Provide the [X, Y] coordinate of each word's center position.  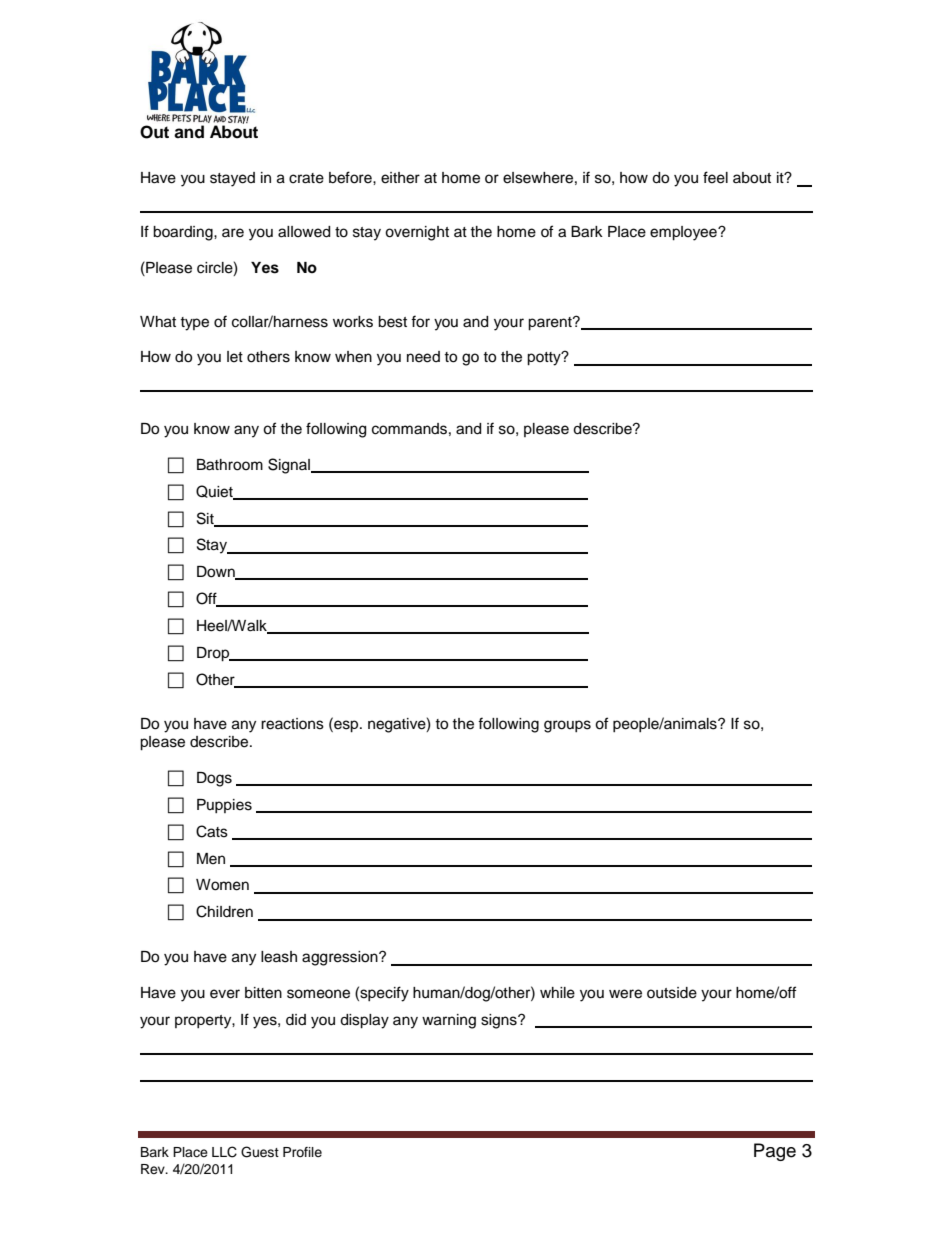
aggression [341, 958]
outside [672, 993]
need [423, 357]
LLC [224, 1152]
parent [551, 324]
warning [449, 1021]
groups [567, 726]
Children [224, 911]
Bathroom [230, 465]
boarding [184, 233]
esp [346, 726]
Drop [214, 654]
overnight [417, 233]
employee [684, 233]
